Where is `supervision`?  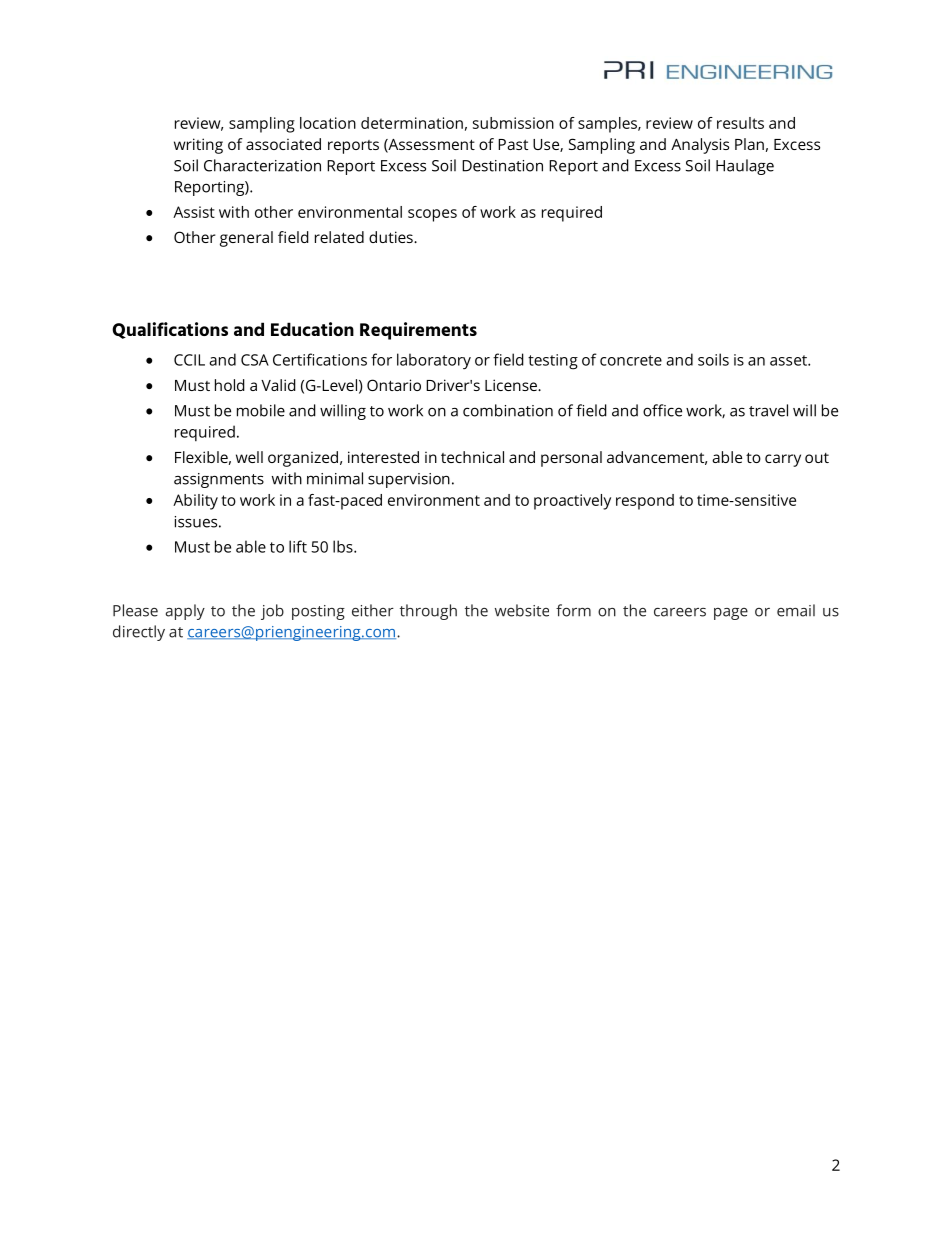 supervision is located at coordinates (409, 480).
